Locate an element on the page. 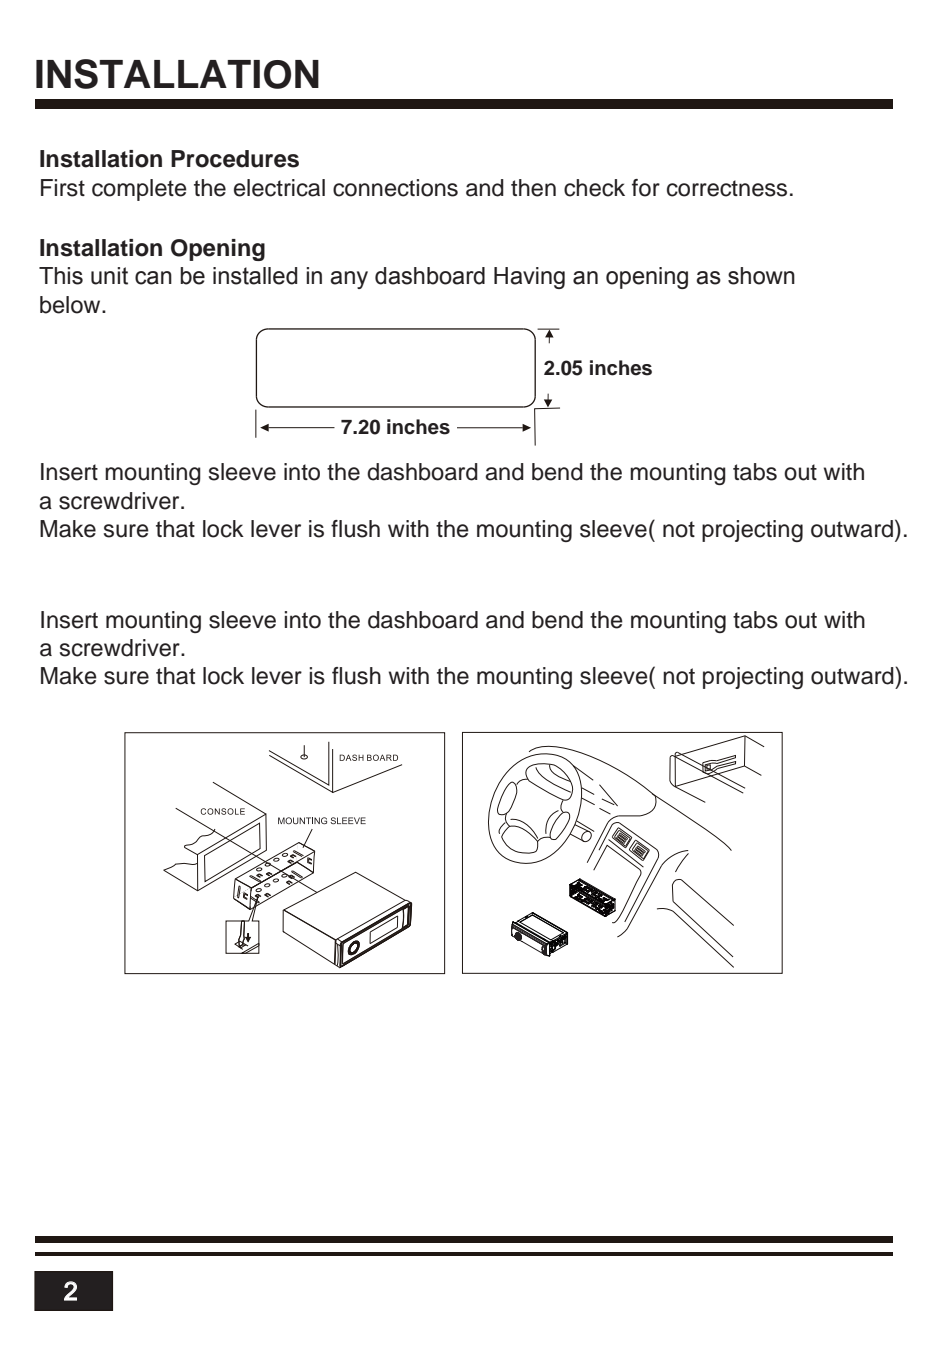  for is located at coordinates (646, 188).
